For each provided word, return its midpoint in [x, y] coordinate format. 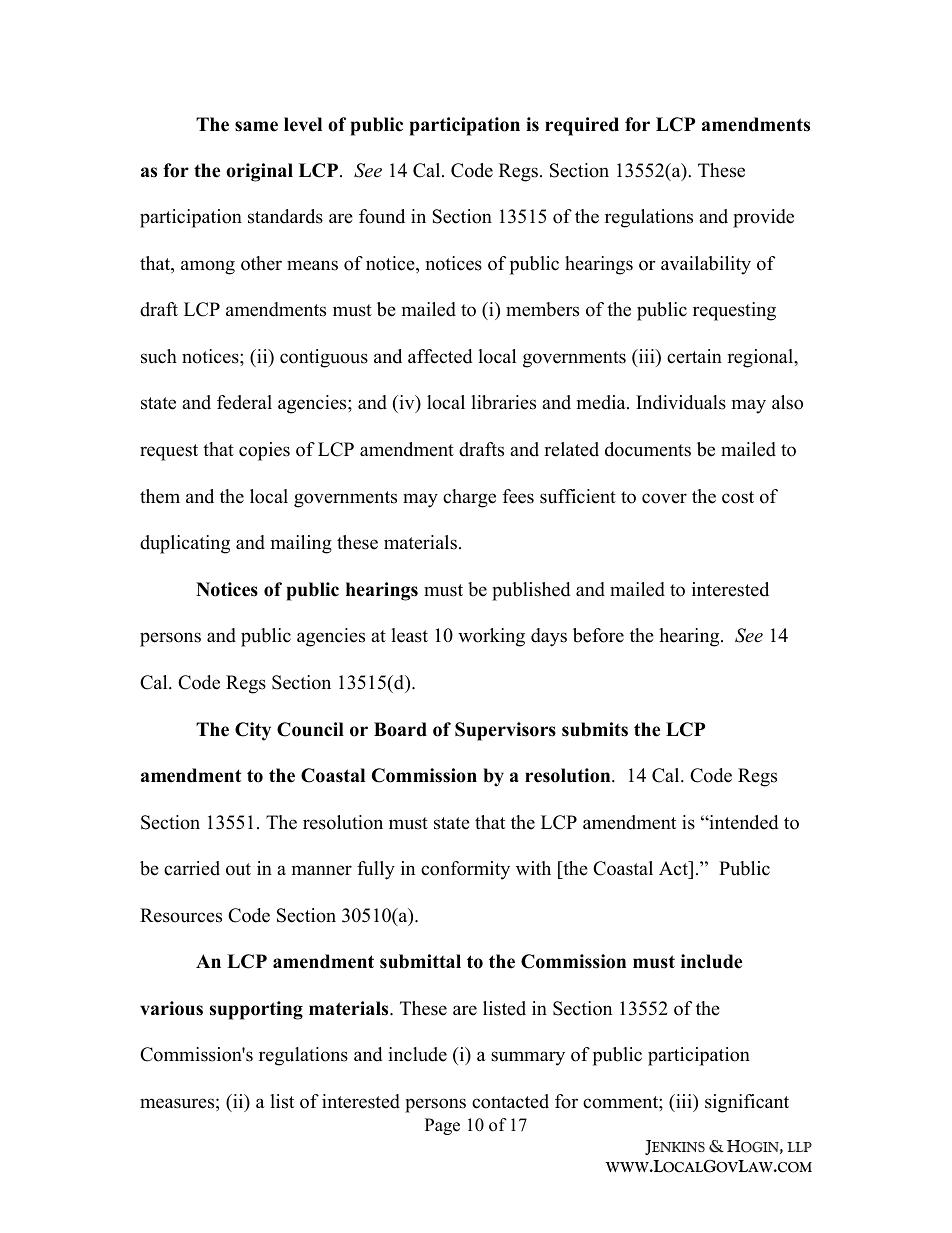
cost [738, 497]
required [582, 126]
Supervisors [505, 731]
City [253, 731]
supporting [256, 1010]
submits [595, 729]
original [259, 172]
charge [469, 498]
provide [763, 218]
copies [264, 451]
